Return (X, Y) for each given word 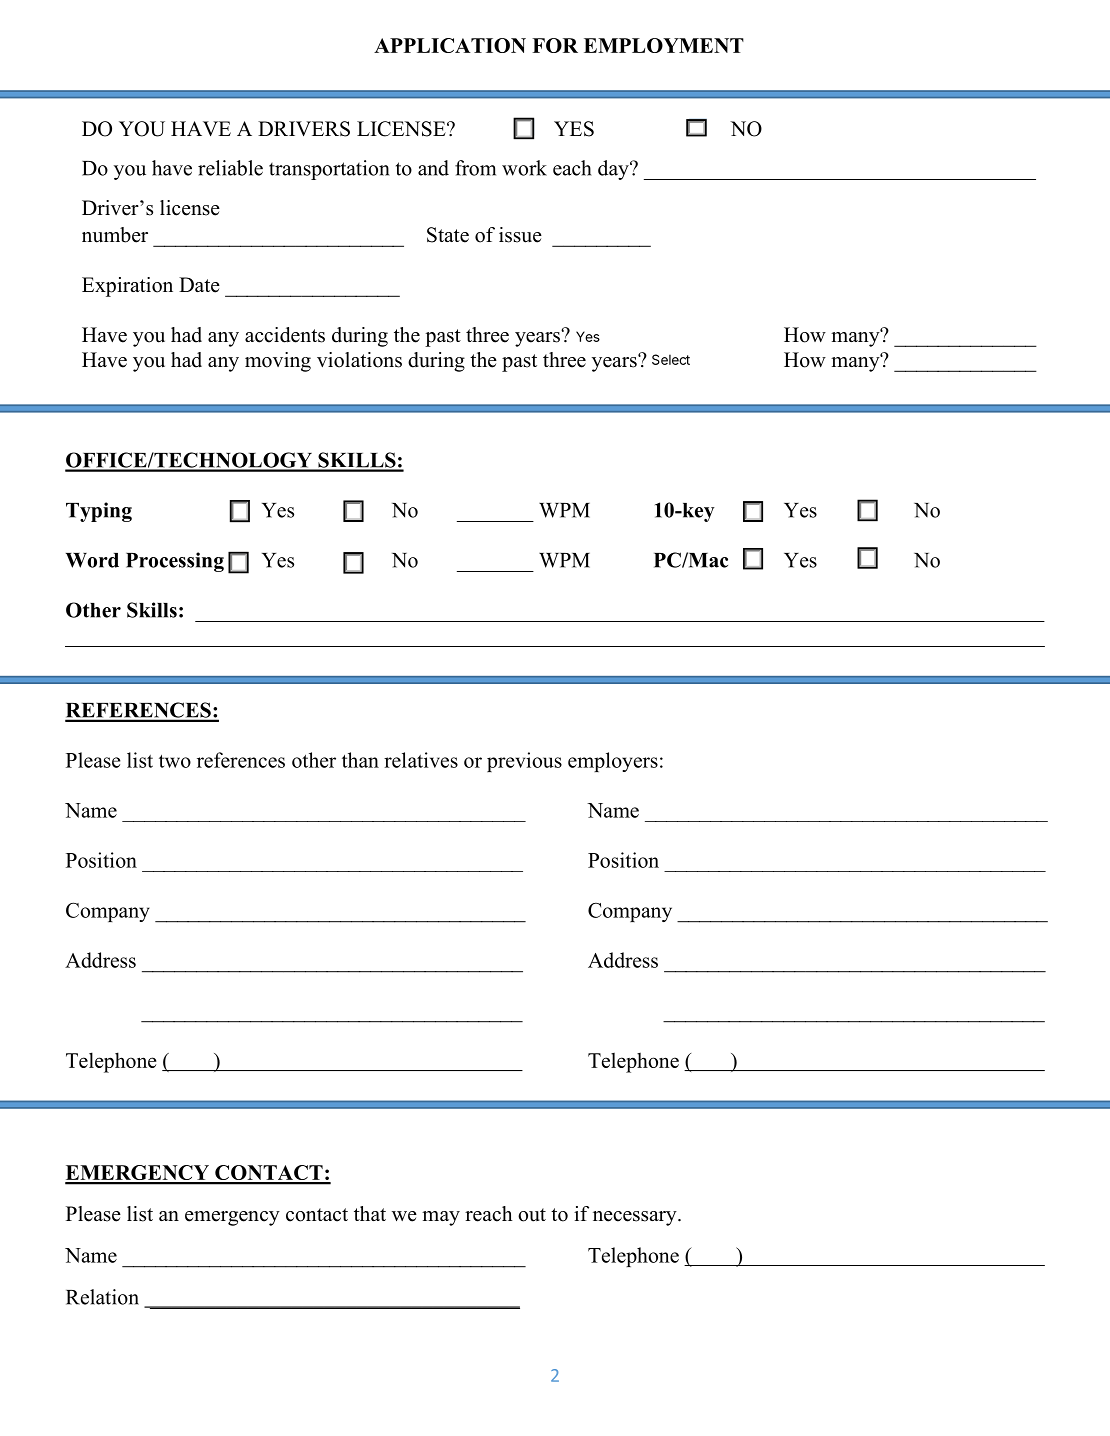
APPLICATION (450, 45)
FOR (555, 45)
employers (613, 762)
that (370, 1213)
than (360, 760)
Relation (102, 1297)
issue (520, 235)
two (175, 761)
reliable (230, 168)
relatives (421, 760)
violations (359, 360)
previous (524, 762)
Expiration (127, 287)
